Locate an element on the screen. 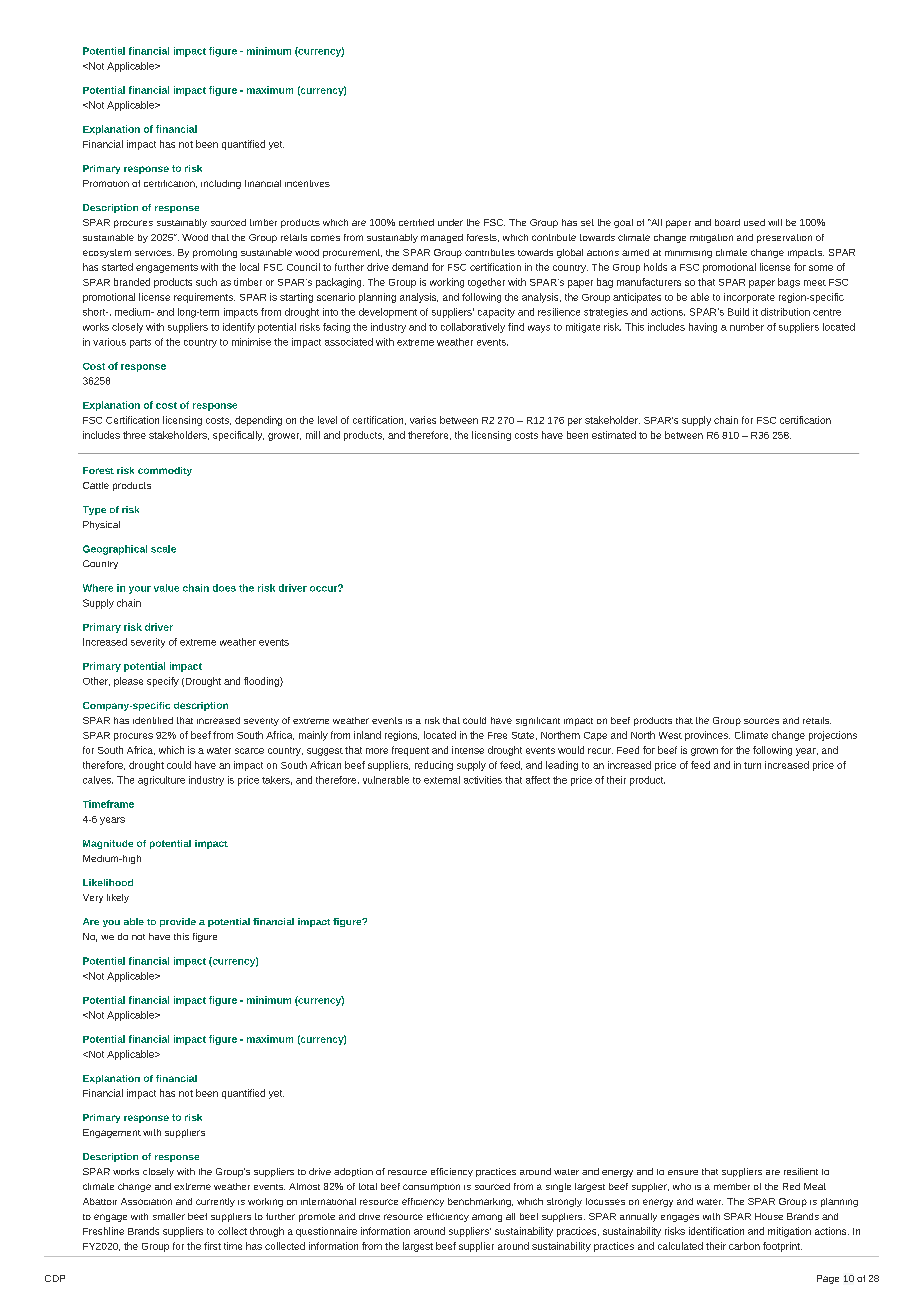  smaller is located at coordinates (169, 1216).
